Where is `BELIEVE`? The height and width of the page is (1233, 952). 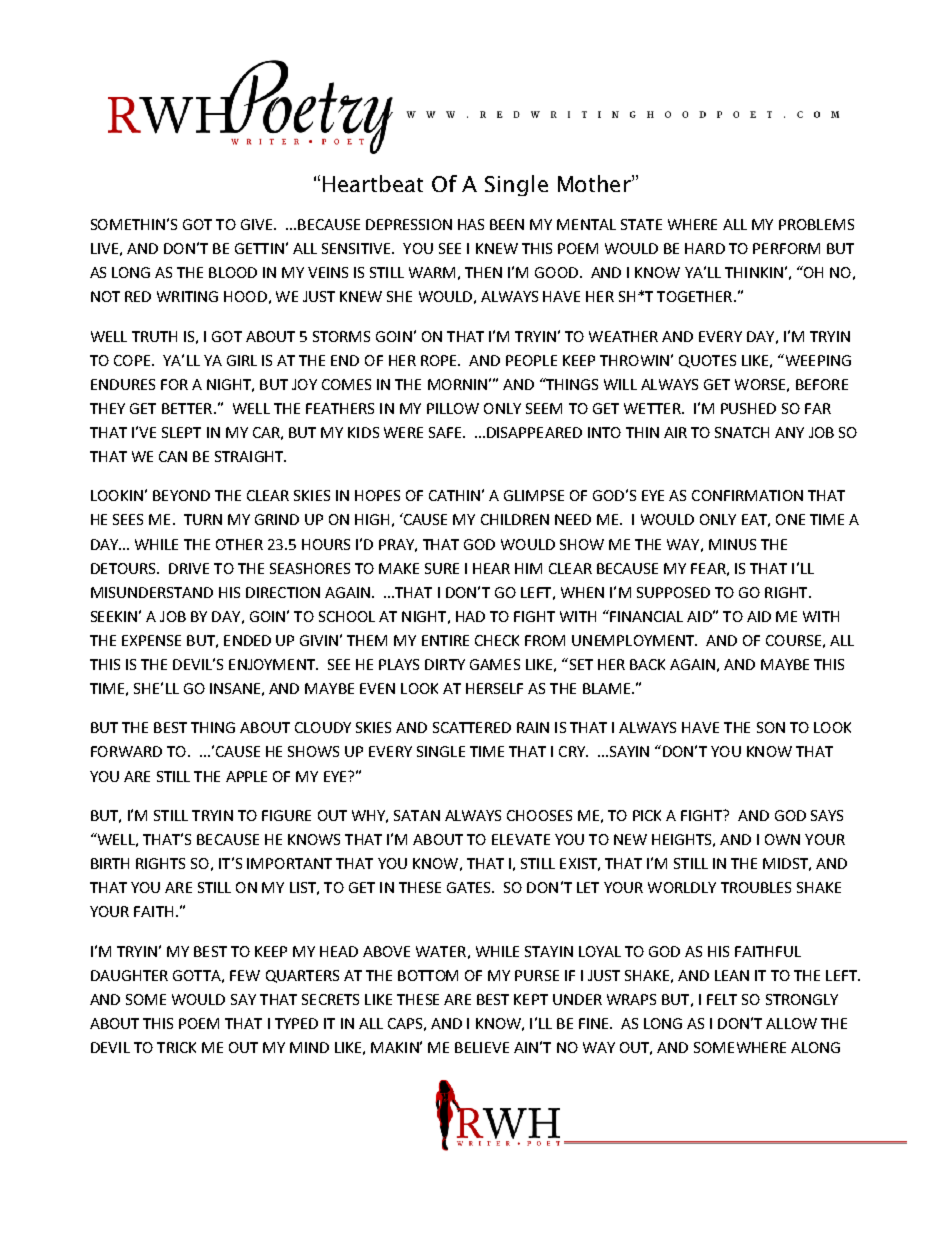 BELIEVE is located at coordinates (482, 1047).
